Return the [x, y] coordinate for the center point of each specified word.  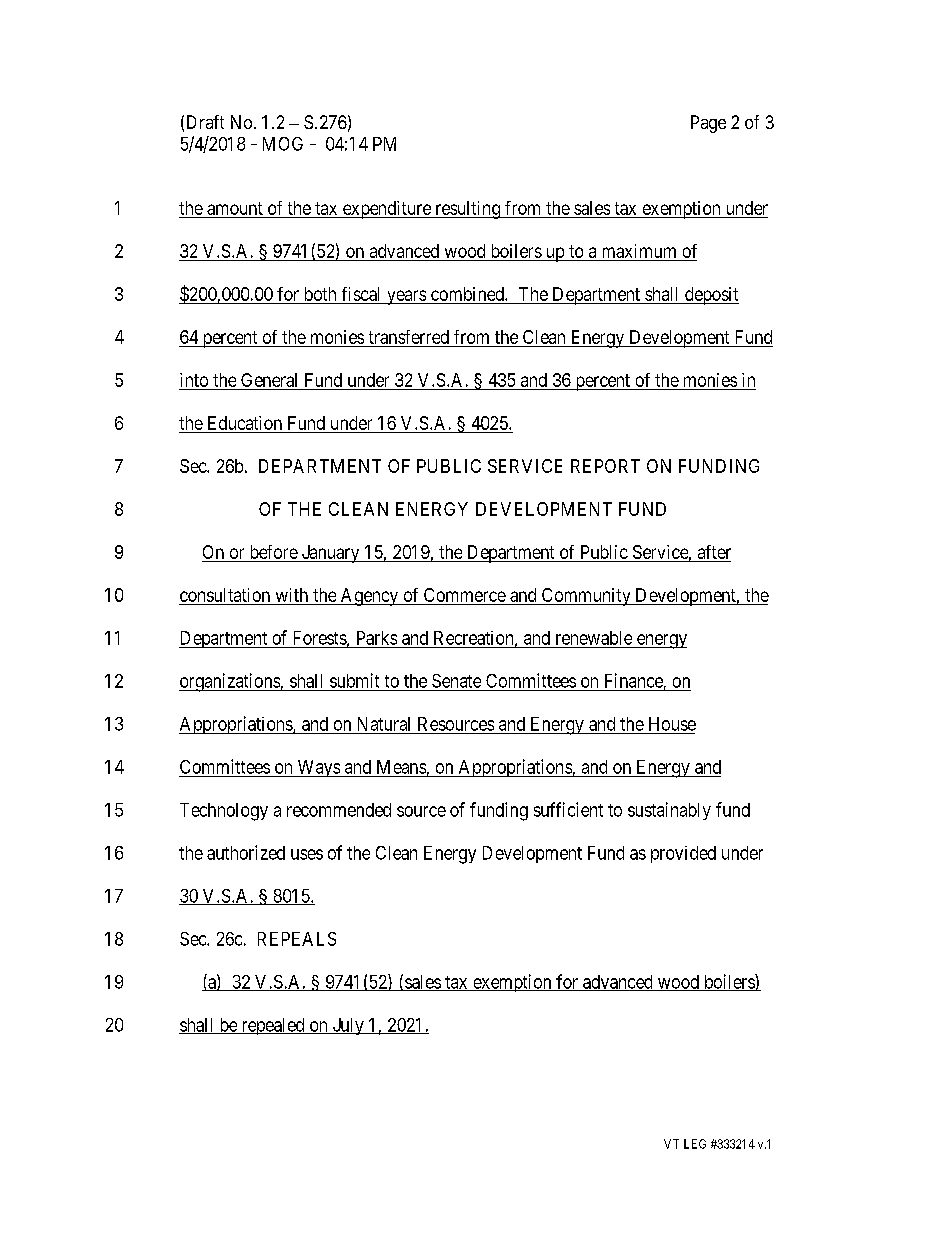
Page [708, 124]
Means [401, 767]
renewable [594, 638]
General [269, 380]
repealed [273, 1026]
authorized [246, 852]
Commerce [465, 595]
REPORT [605, 466]
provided [683, 854]
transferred [409, 337]
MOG [283, 144]
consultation [225, 595]
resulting [467, 210]
